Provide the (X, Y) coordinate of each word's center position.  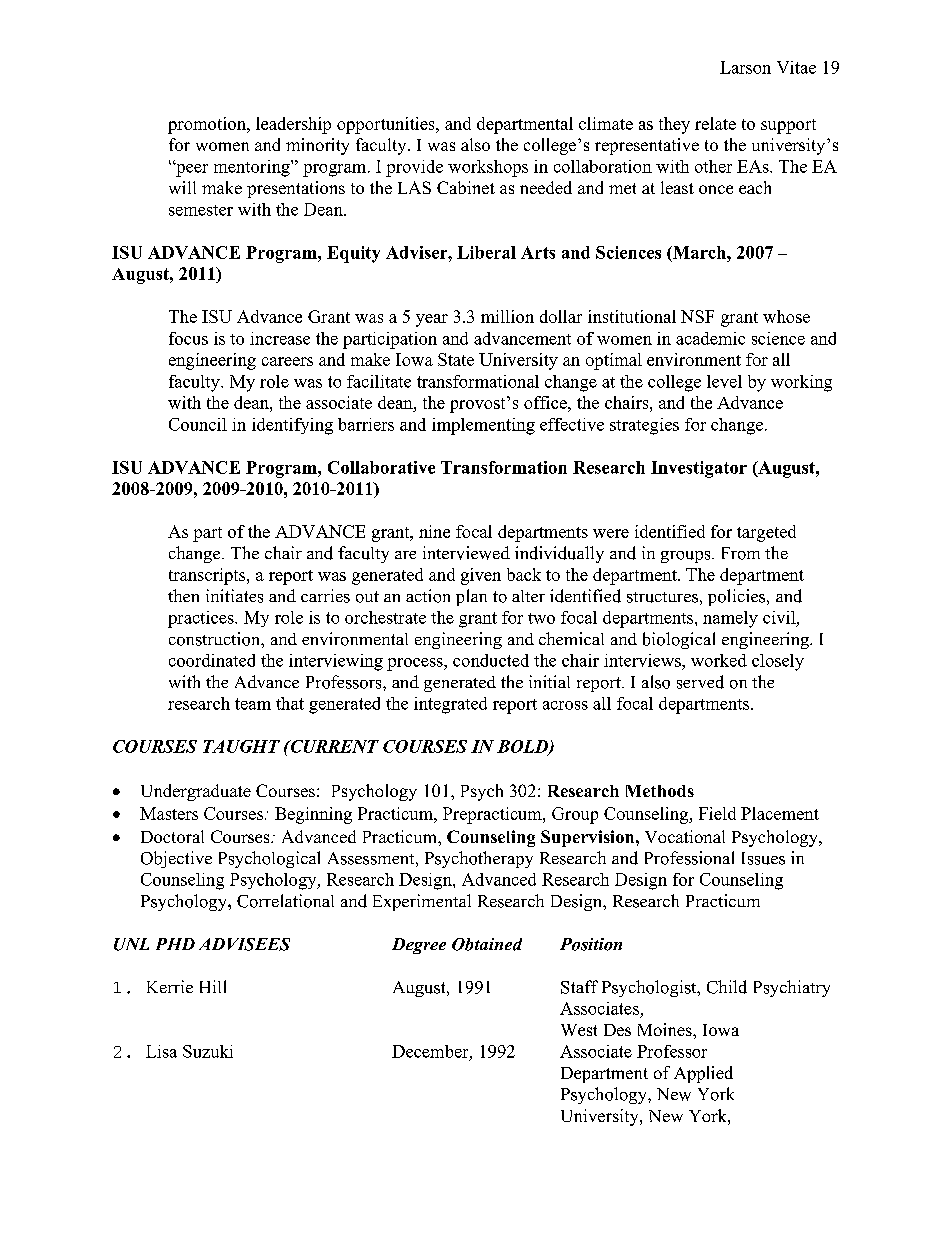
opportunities (387, 125)
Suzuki (208, 1051)
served (700, 682)
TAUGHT (241, 746)
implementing (483, 426)
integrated (450, 705)
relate (715, 123)
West (579, 1030)
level (724, 381)
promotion (208, 125)
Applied (703, 1074)
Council (198, 424)
